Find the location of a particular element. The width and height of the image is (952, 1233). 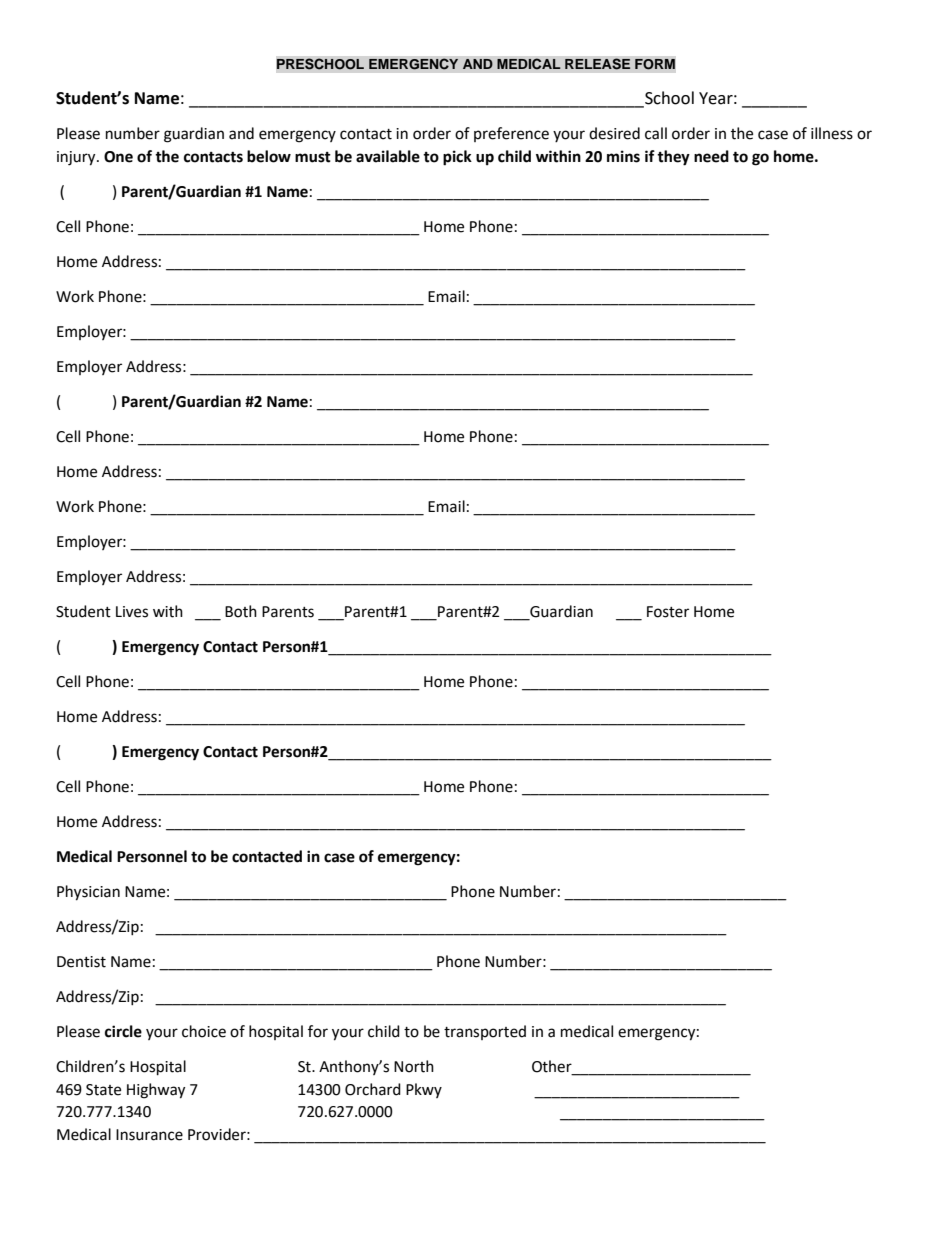

preference is located at coordinates (511, 134).
